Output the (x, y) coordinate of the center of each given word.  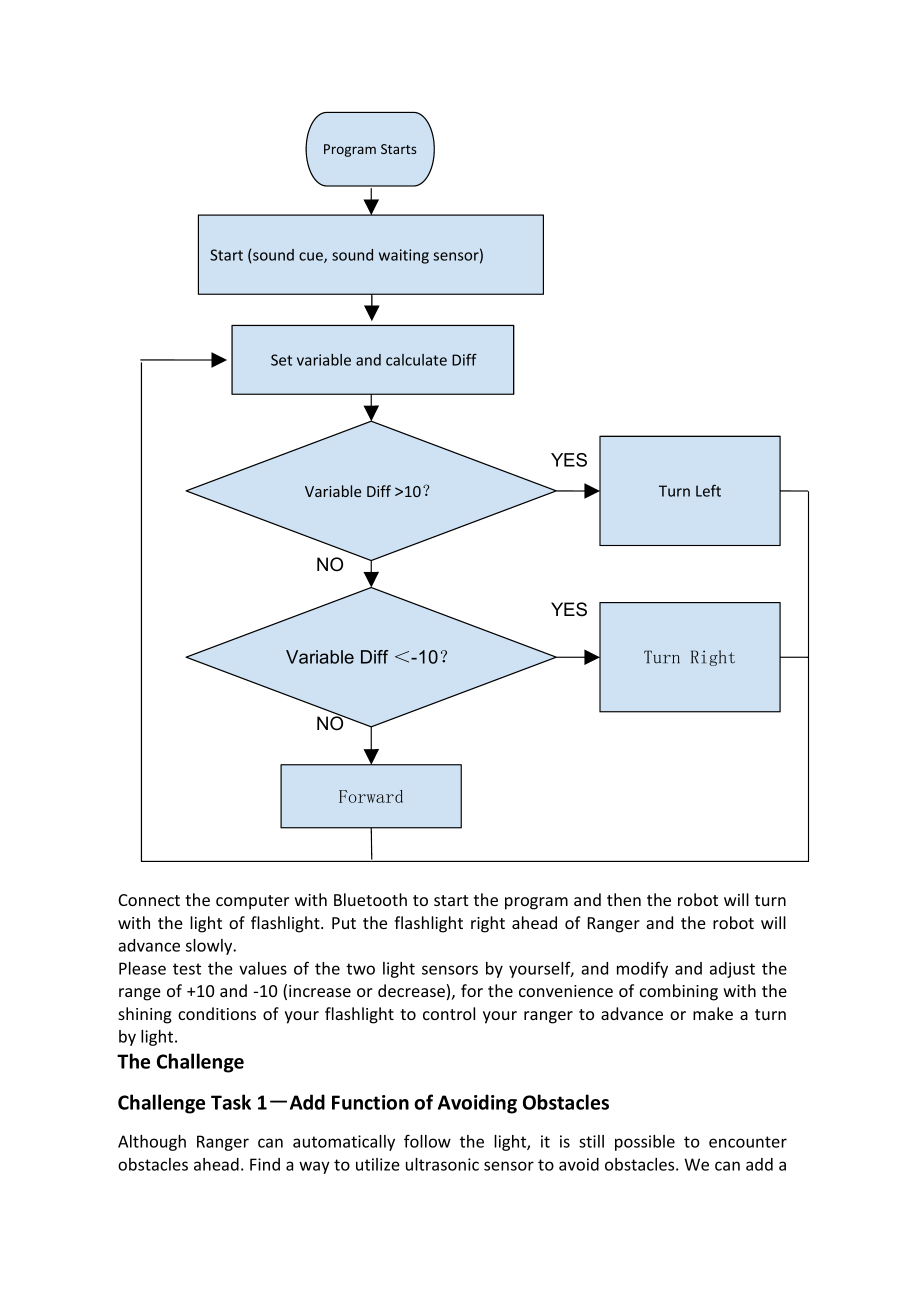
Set (281, 360)
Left (708, 490)
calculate (416, 360)
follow (427, 1141)
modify (642, 969)
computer (252, 902)
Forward (371, 796)
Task (231, 1102)
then (624, 899)
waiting (404, 256)
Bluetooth (370, 899)
